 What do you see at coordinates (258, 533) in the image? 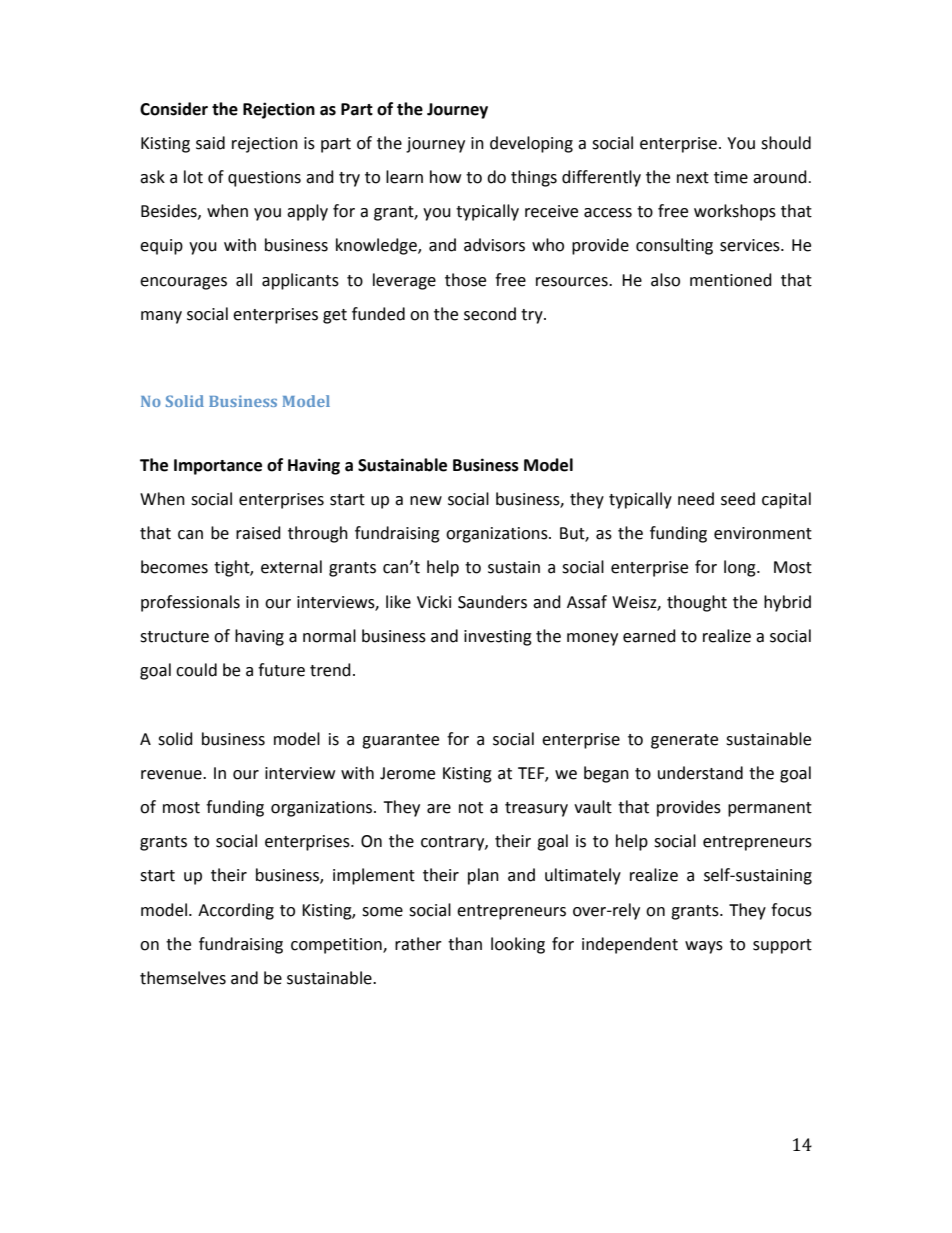
I see `raised` at bounding box center [258, 533].
